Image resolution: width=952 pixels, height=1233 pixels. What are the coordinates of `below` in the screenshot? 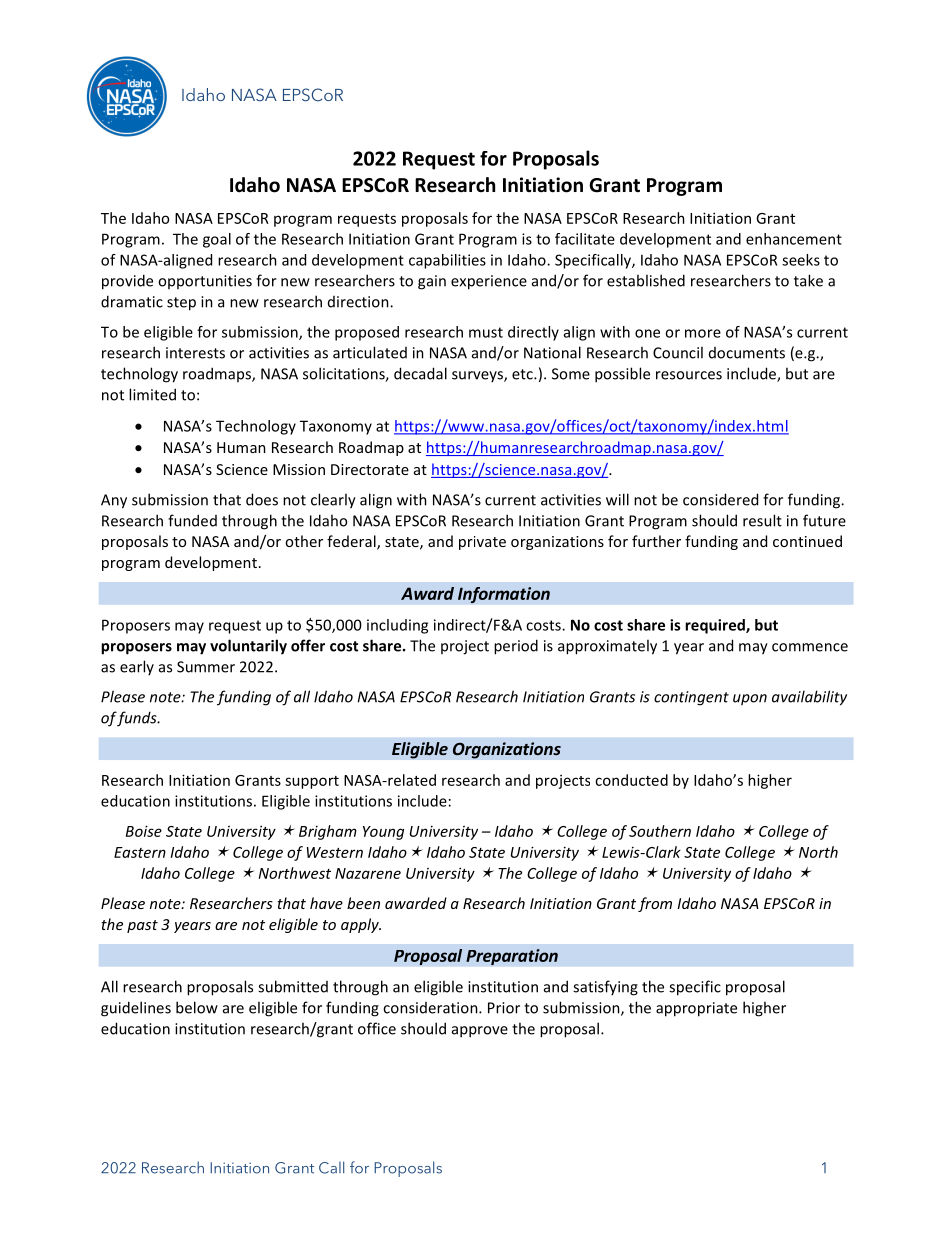 It's located at (197, 1007).
